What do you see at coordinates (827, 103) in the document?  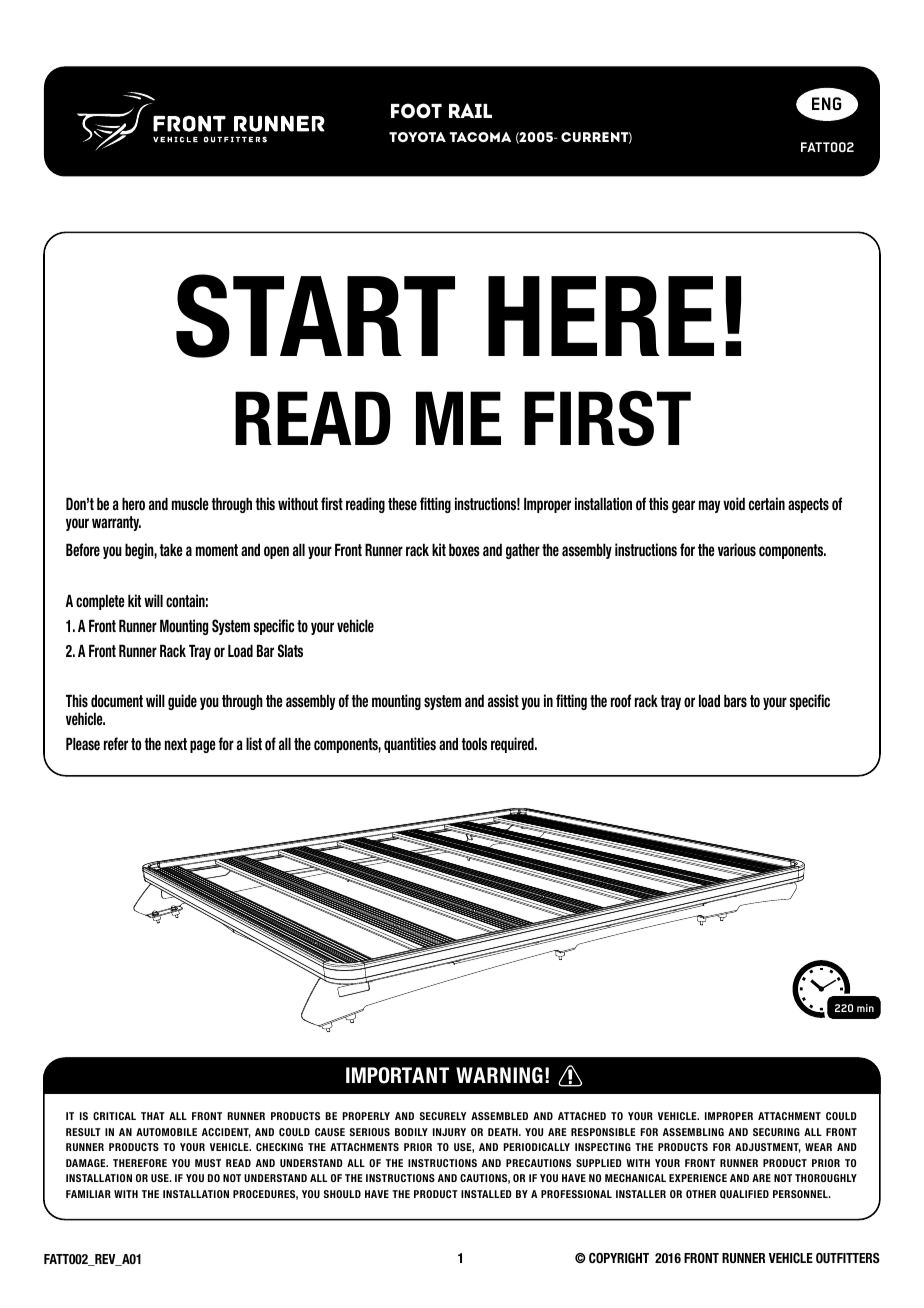 I see `ENG` at bounding box center [827, 103].
